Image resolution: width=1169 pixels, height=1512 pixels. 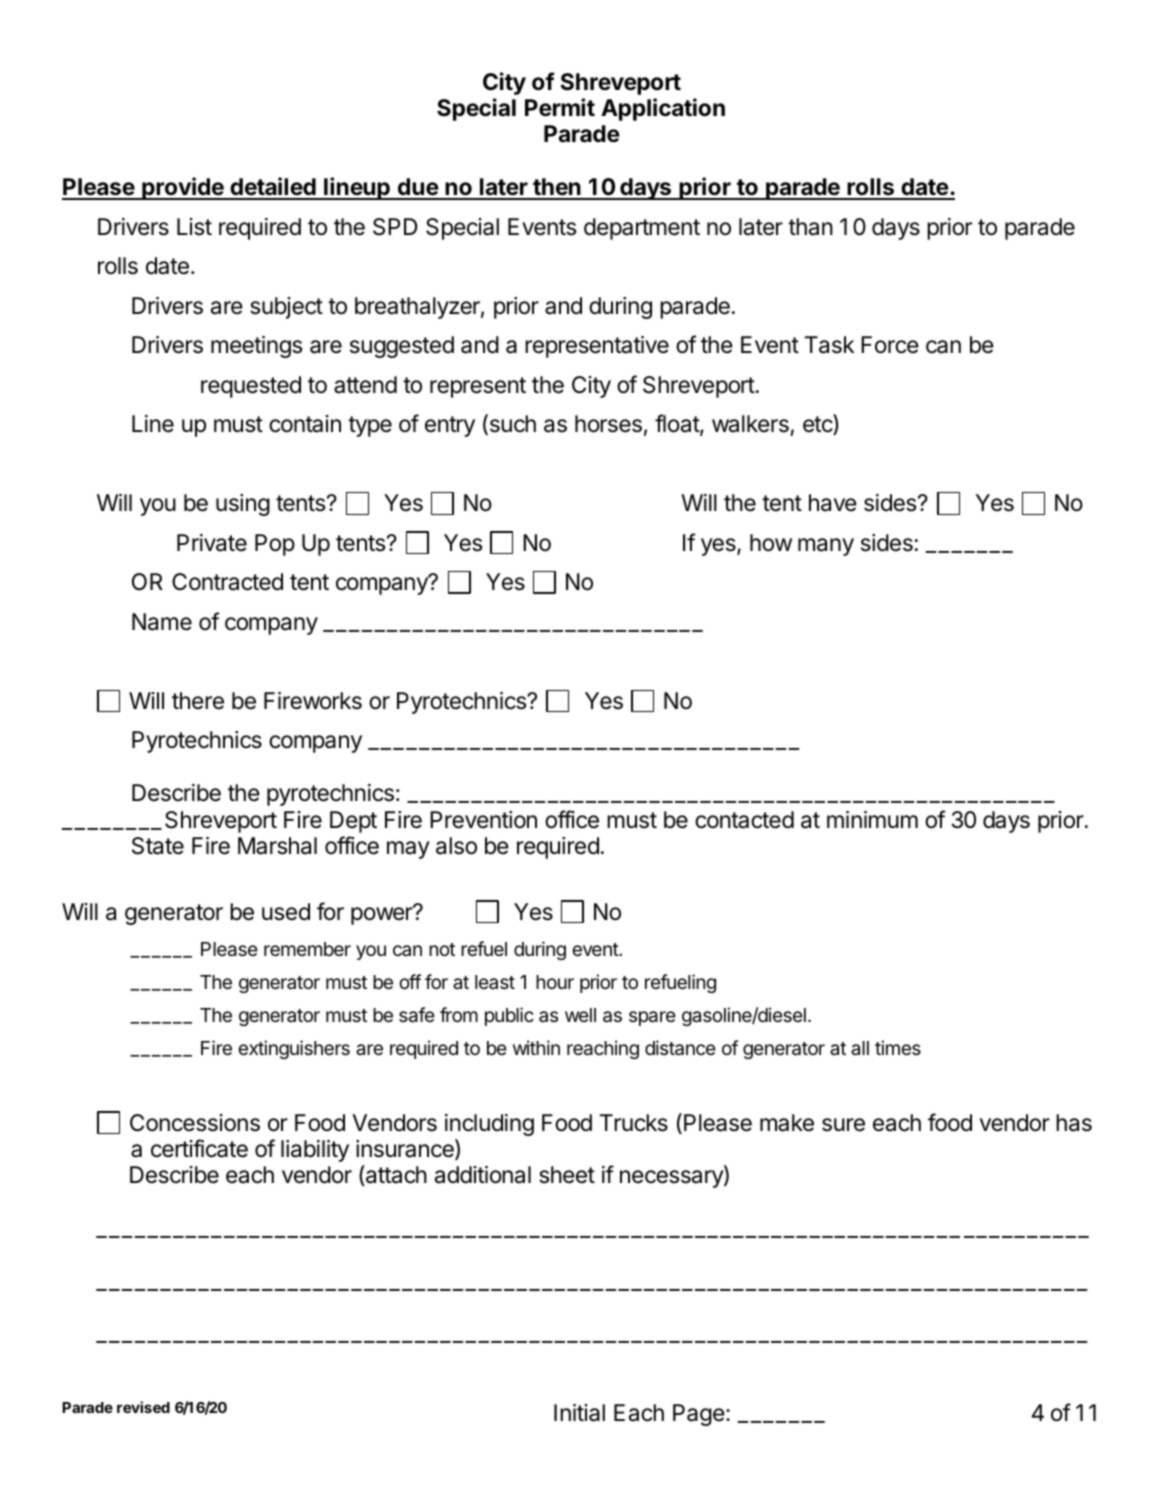 What do you see at coordinates (560, 107) in the page?
I see `Permit` at bounding box center [560, 107].
